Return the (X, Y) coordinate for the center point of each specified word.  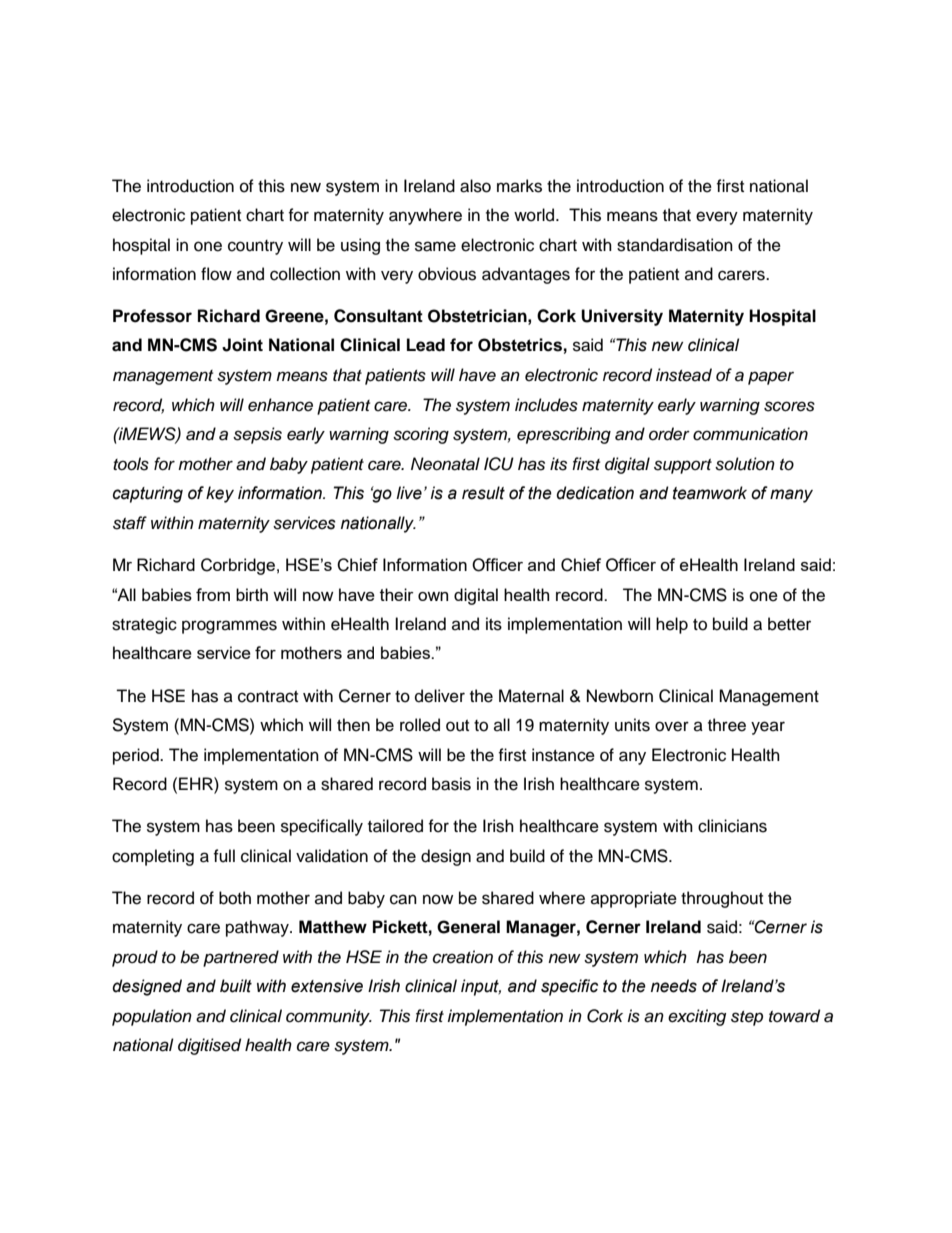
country (255, 247)
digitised (209, 1046)
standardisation (675, 245)
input (481, 987)
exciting (697, 1017)
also (475, 186)
